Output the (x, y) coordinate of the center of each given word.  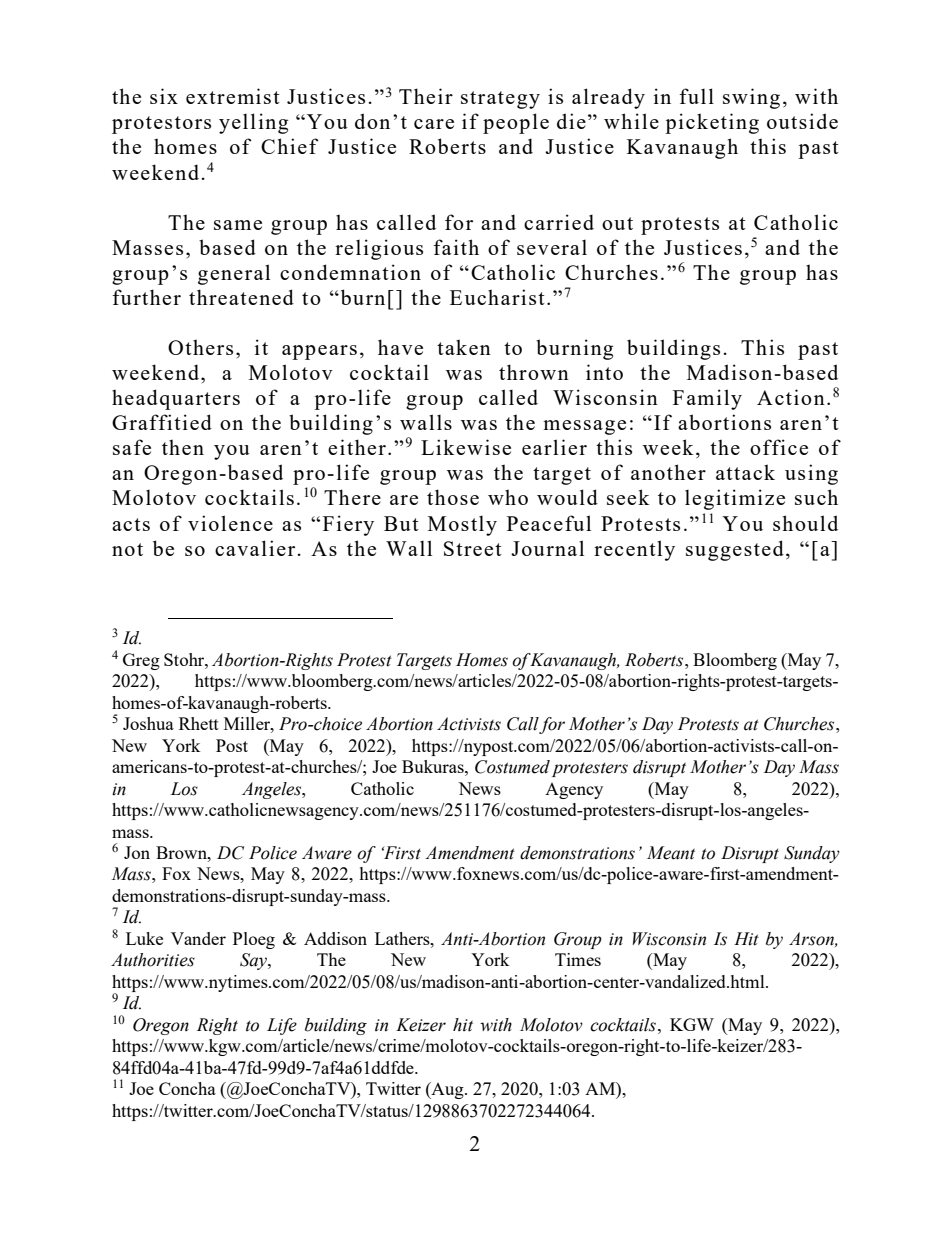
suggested (735, 550)
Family (707, 399)
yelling (253, 123)
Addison (335, 938)
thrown (534, 372)
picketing (712, 123)
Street (473, 548)
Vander (198, 938)
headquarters (176, 399)
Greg (141, 661)
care (434, 124)
